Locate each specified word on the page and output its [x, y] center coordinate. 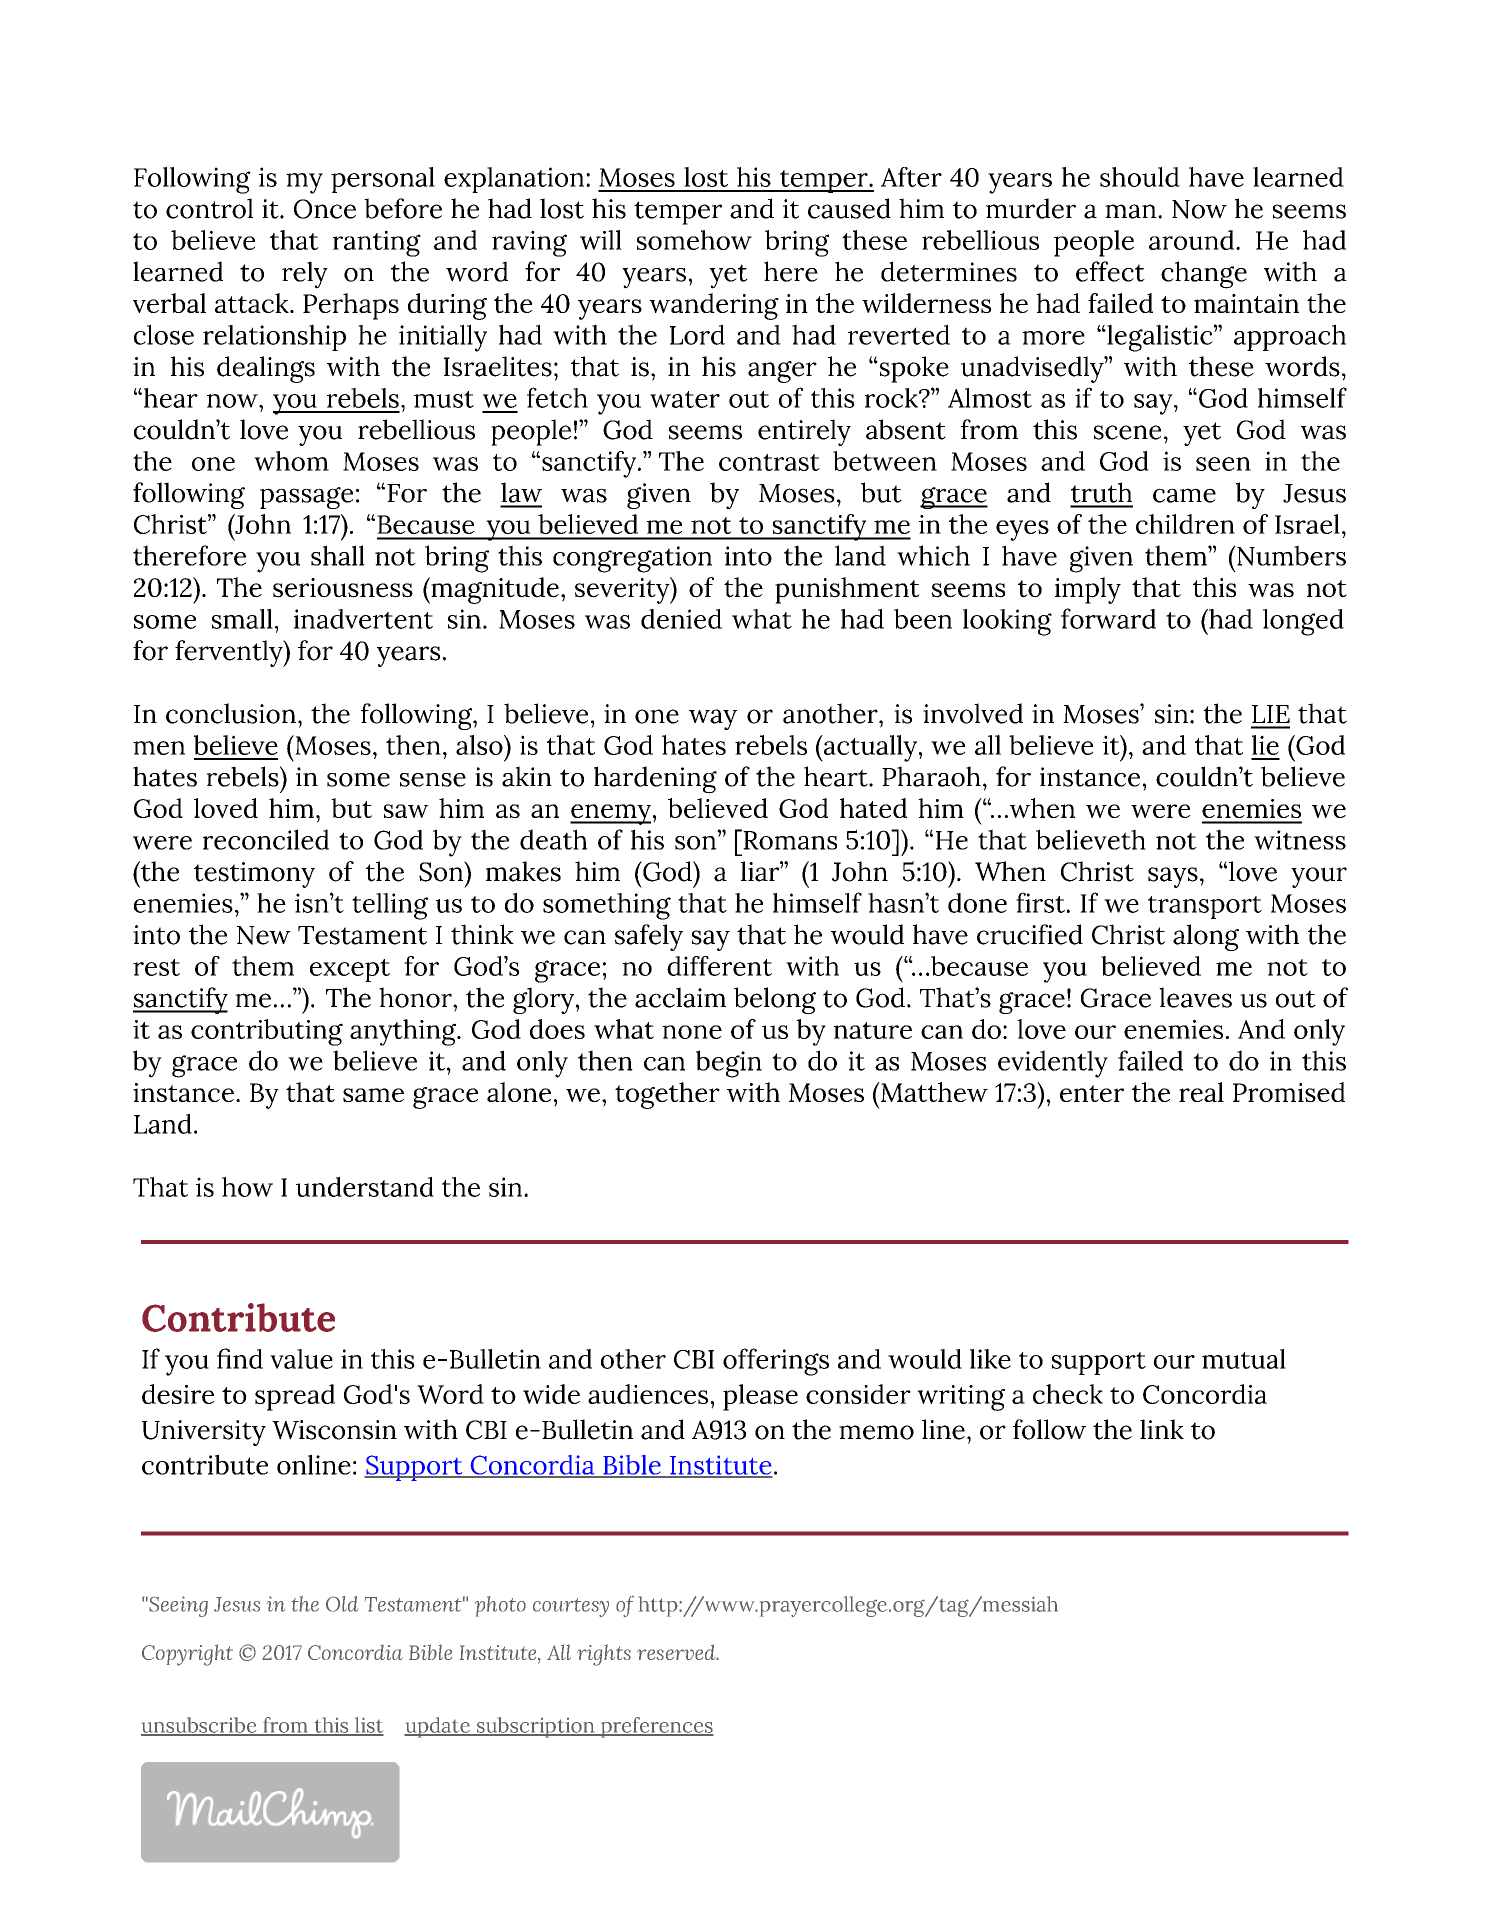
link [1162, 1429]
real [1201, 1092]
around [1193, 240]
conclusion [231, 713]
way [713, 719]
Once [325, 209]
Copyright [187, 1655]
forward [1108, 618]
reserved [677, 1652]
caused [849, 208]
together [667, 1095]
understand [365, 1187]
